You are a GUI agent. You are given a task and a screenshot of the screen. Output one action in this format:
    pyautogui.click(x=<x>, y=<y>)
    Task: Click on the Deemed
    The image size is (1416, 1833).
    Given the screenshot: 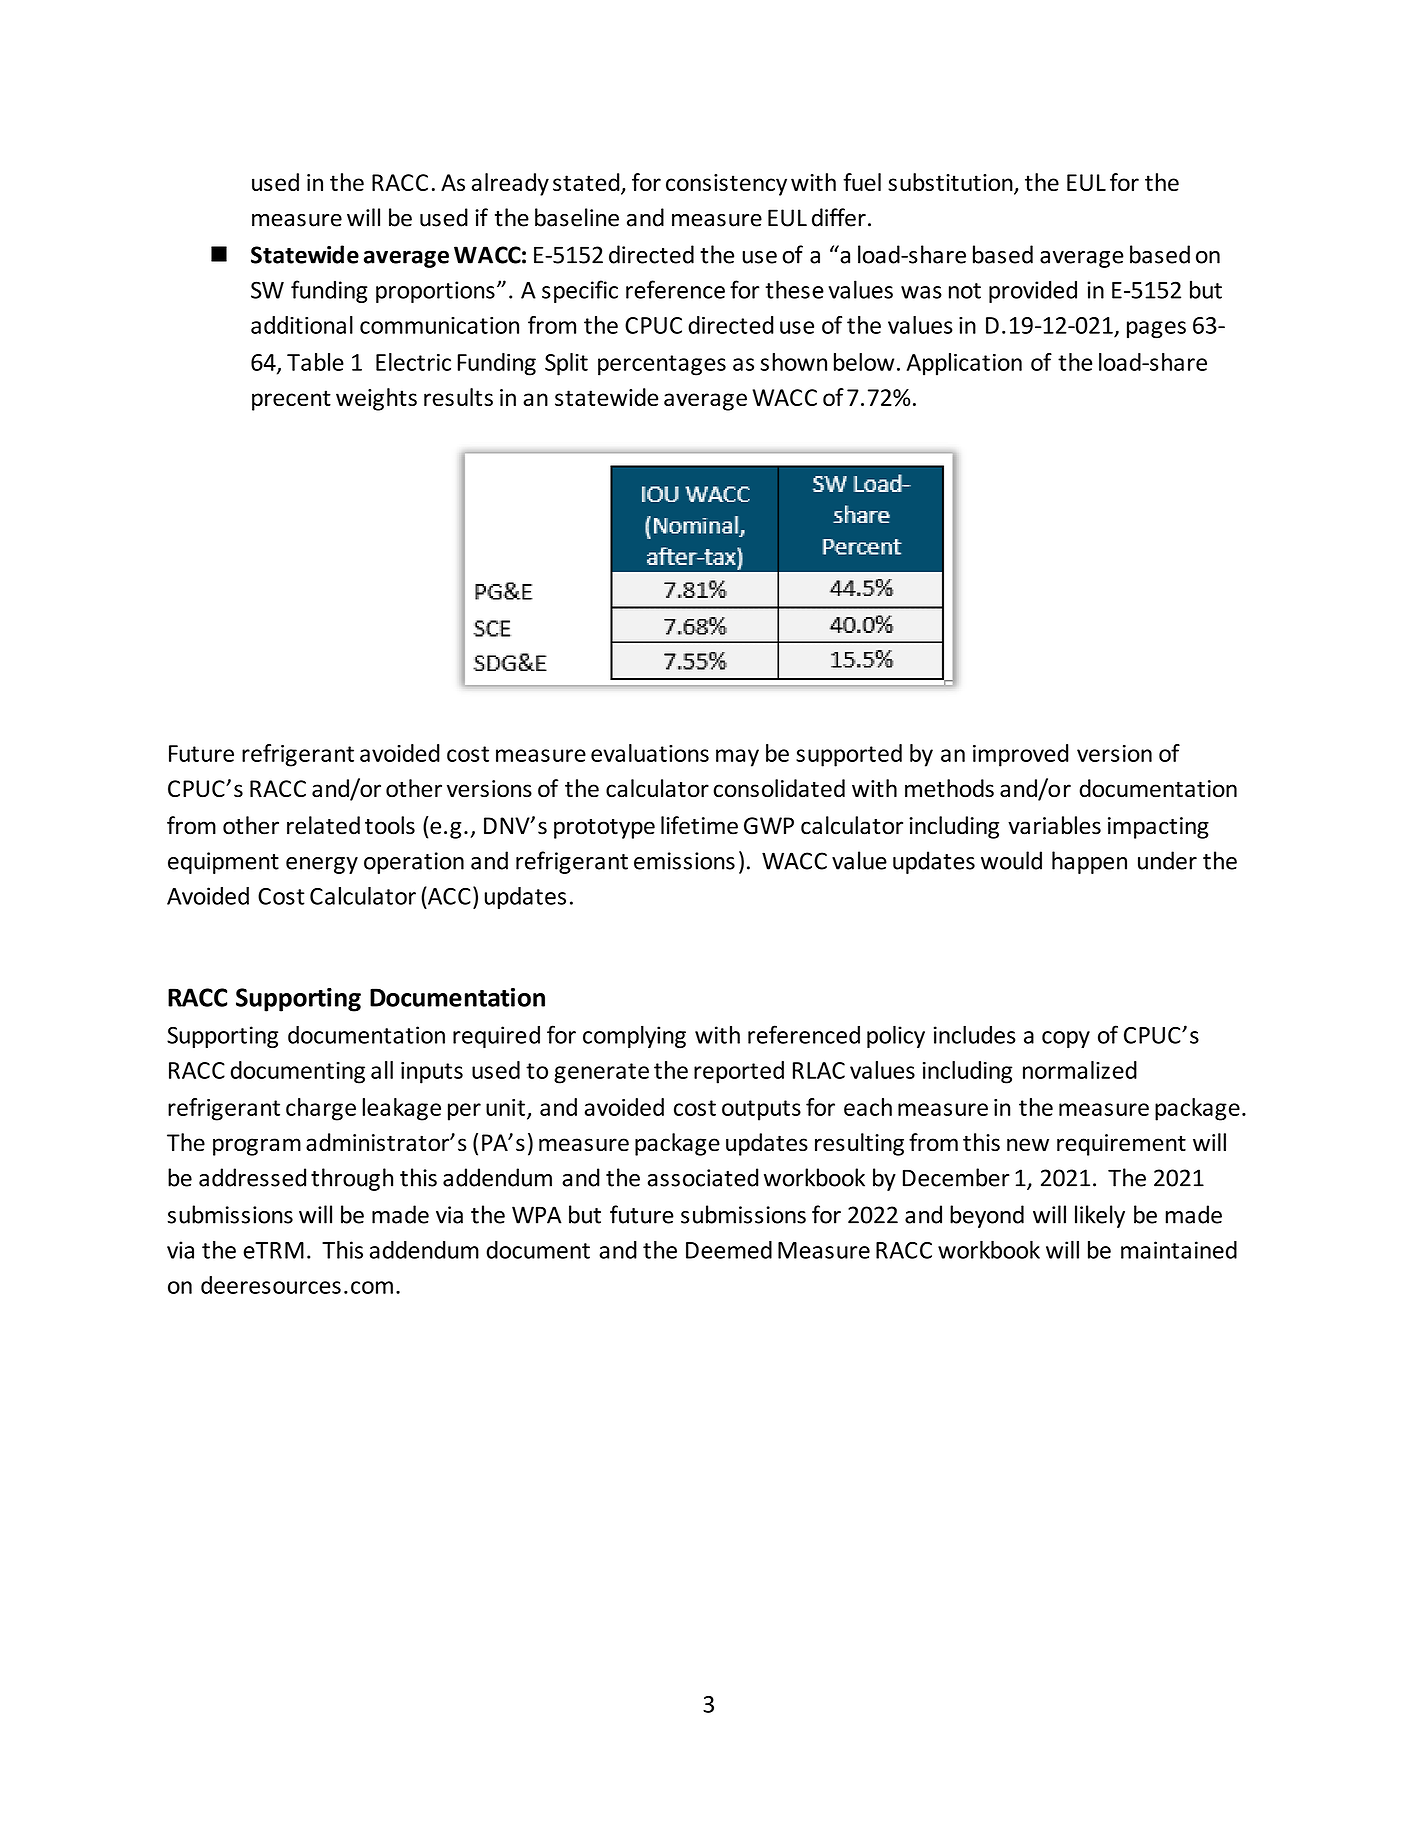 What is the action you would take?
    pyautogui.click(x=729, y=1250)
